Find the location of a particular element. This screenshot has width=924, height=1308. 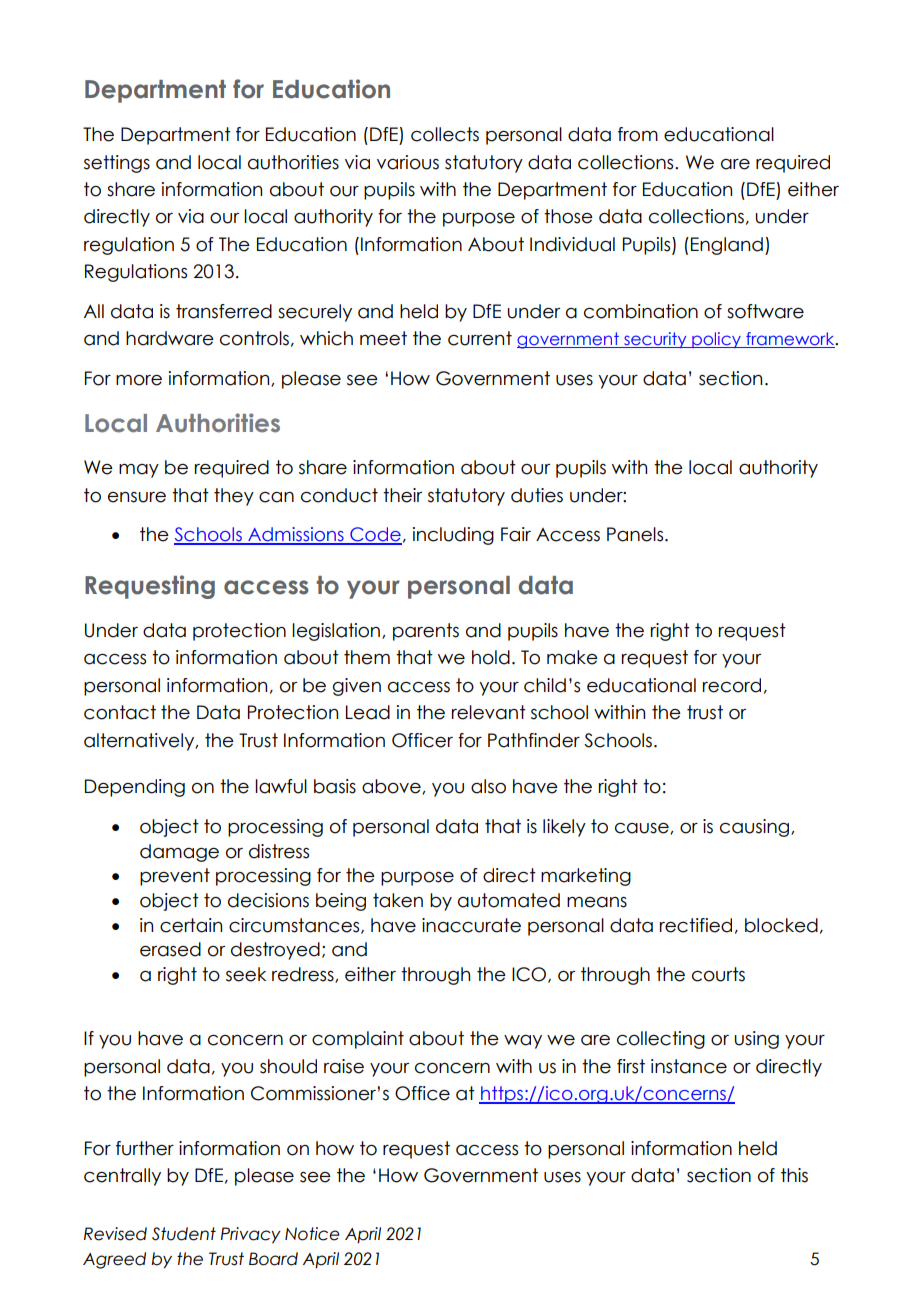

they is located at coordinates (234, 497).
